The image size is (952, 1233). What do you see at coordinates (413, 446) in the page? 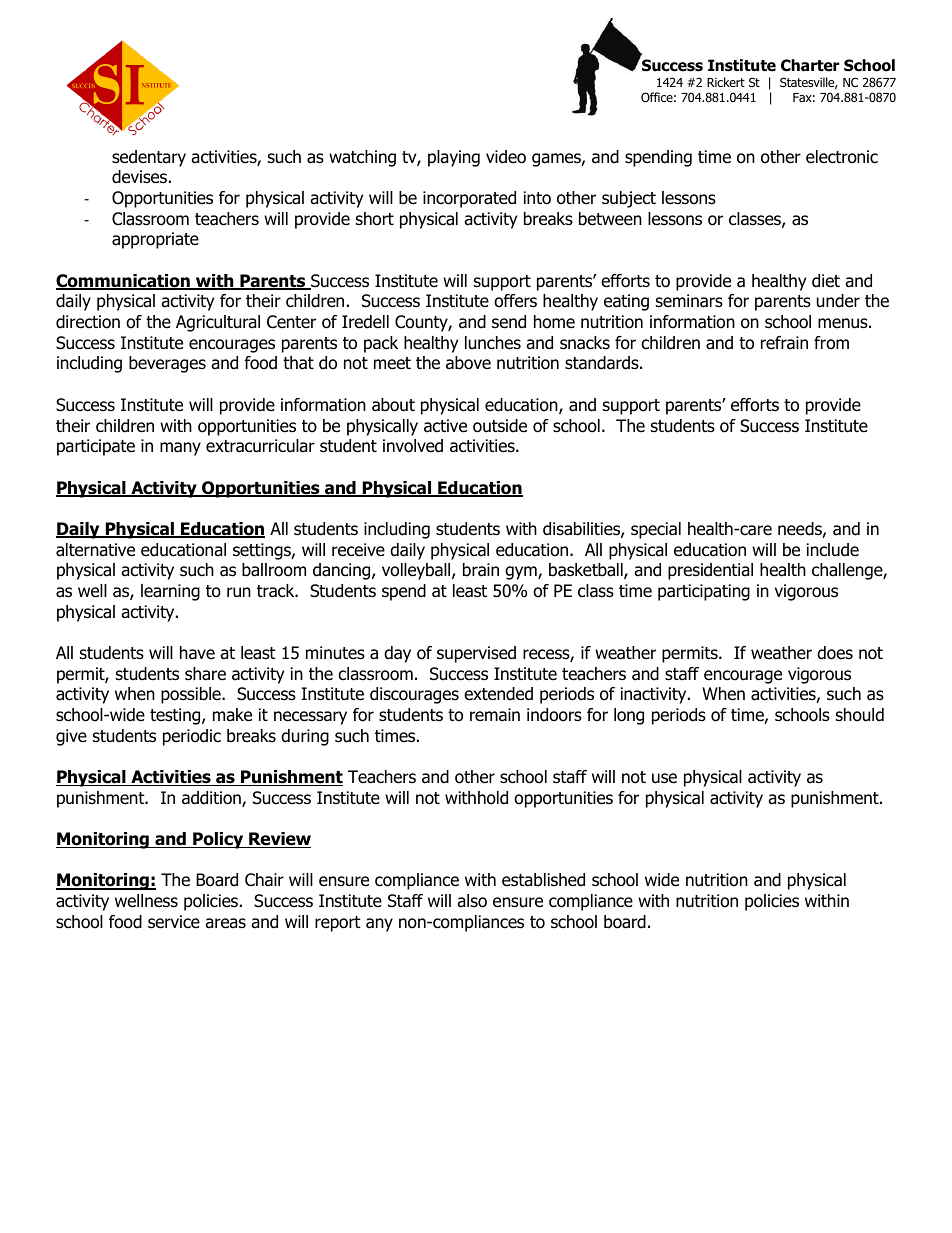
I see `involved` at bounding box center [413, 446].
